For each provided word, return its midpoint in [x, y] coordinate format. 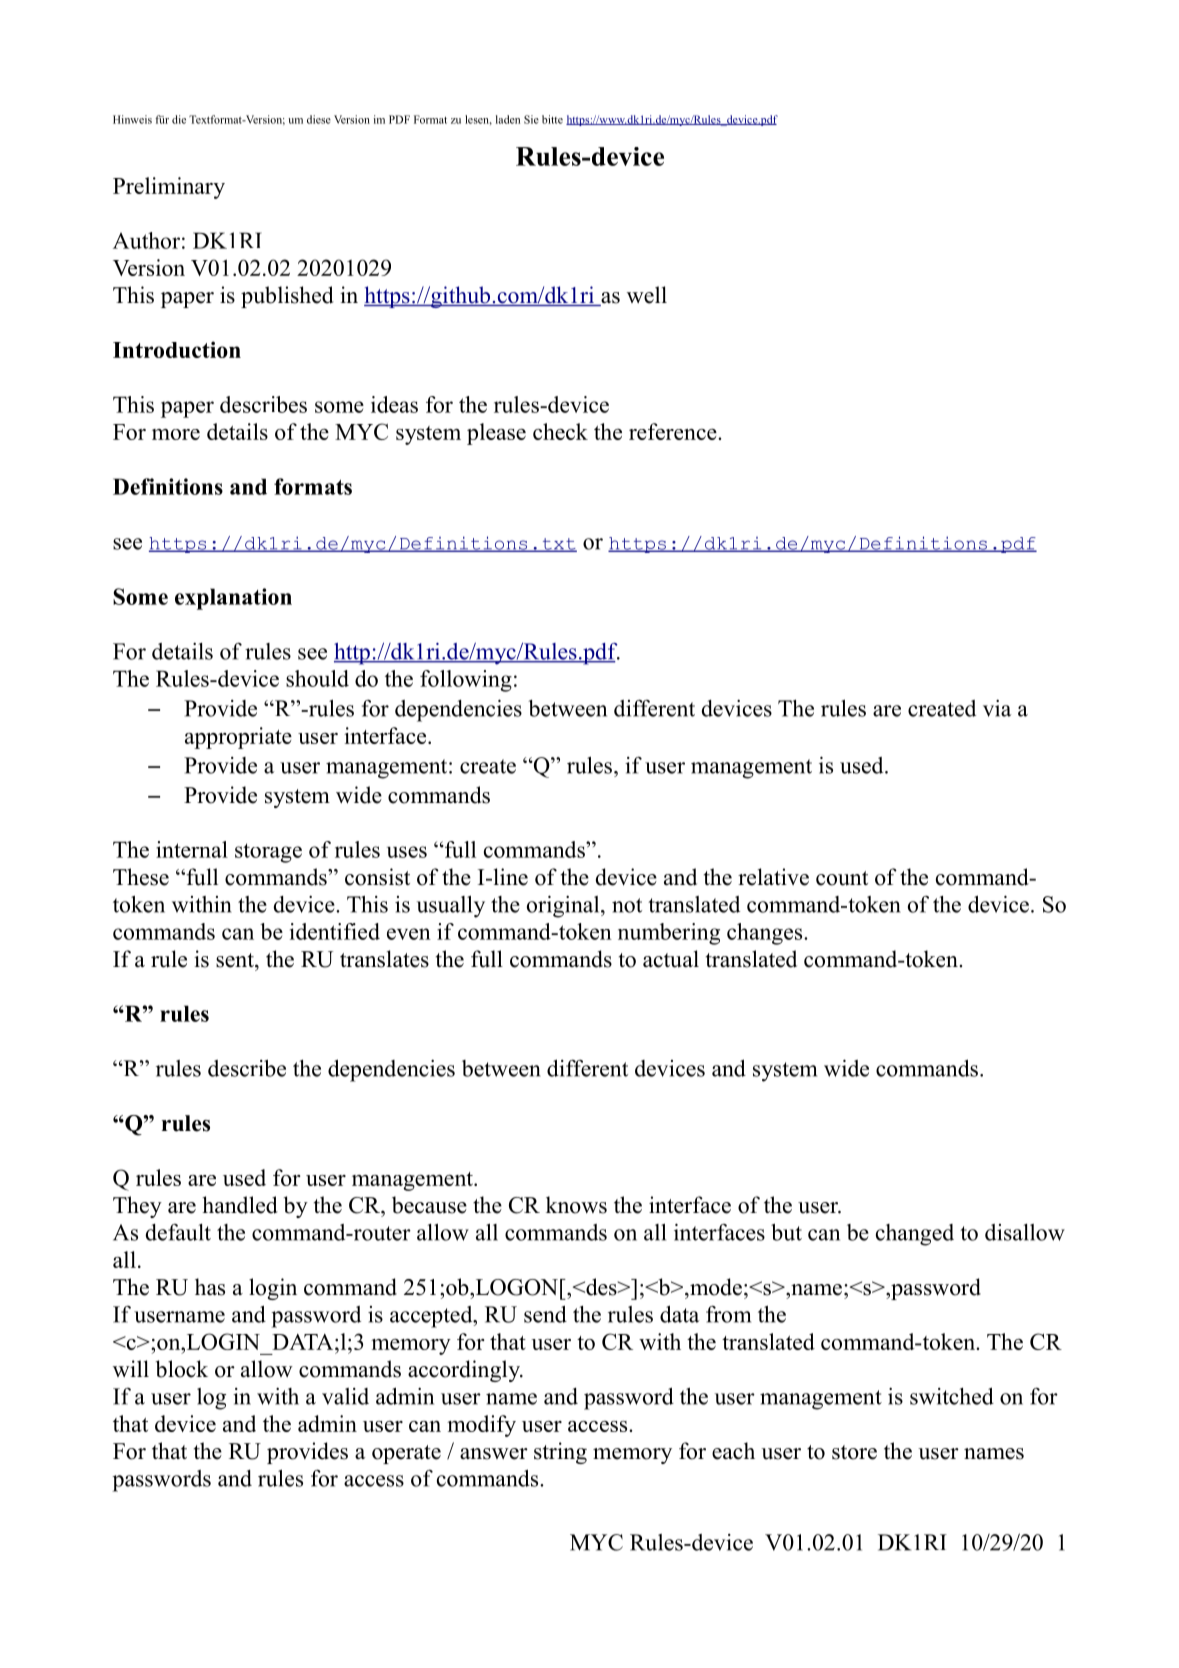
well [647, 295]
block [182, 1369]
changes [766, 934]
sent [236, 960]
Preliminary [169, 188]
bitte [552, 119]
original [564, 906]
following [466, 681]
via [997, 708]
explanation [233, 599]
